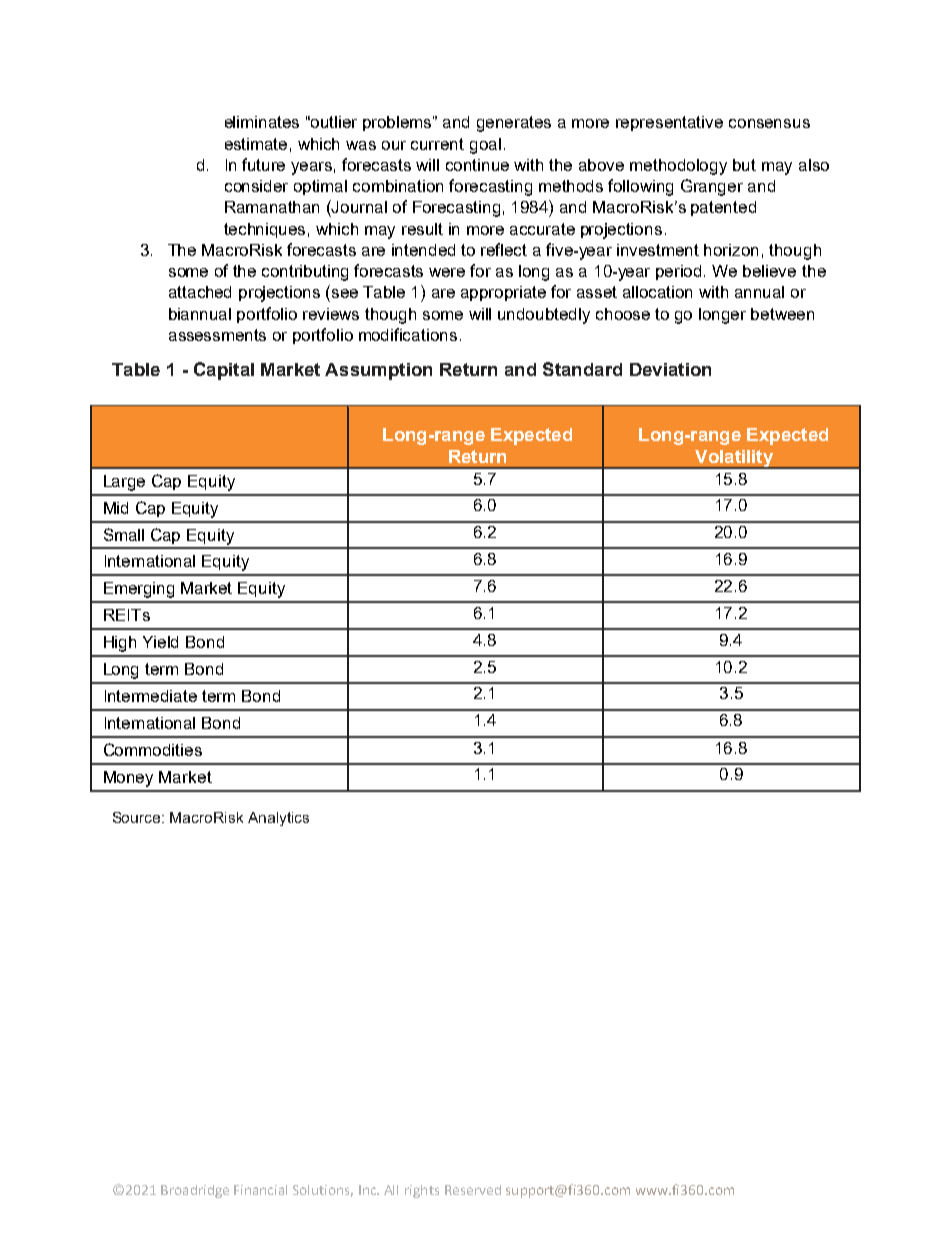  Describe the element at coordinates (256, 144) in the screenshot. I see `estimate` at that location.
